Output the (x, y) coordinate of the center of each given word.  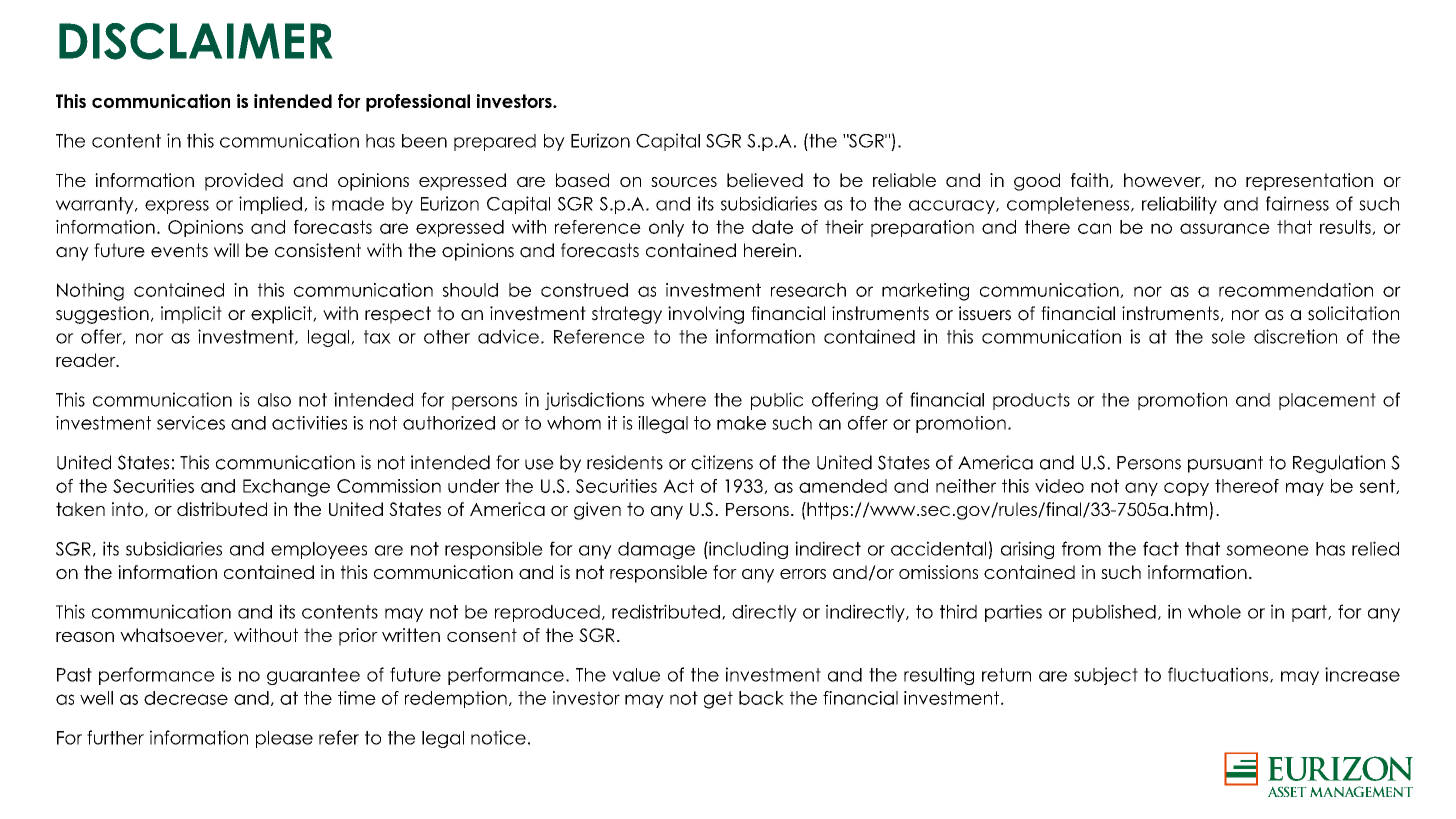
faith (1089, 180)
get (718, 700)
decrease (186, 698)
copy (1186, 489)
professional (418, 103)
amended (843, 486)
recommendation (1296, 290)
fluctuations (1219, 675)
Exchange (286, 488)
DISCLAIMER (196, 41)
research (808, 290)
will (226, 250)
